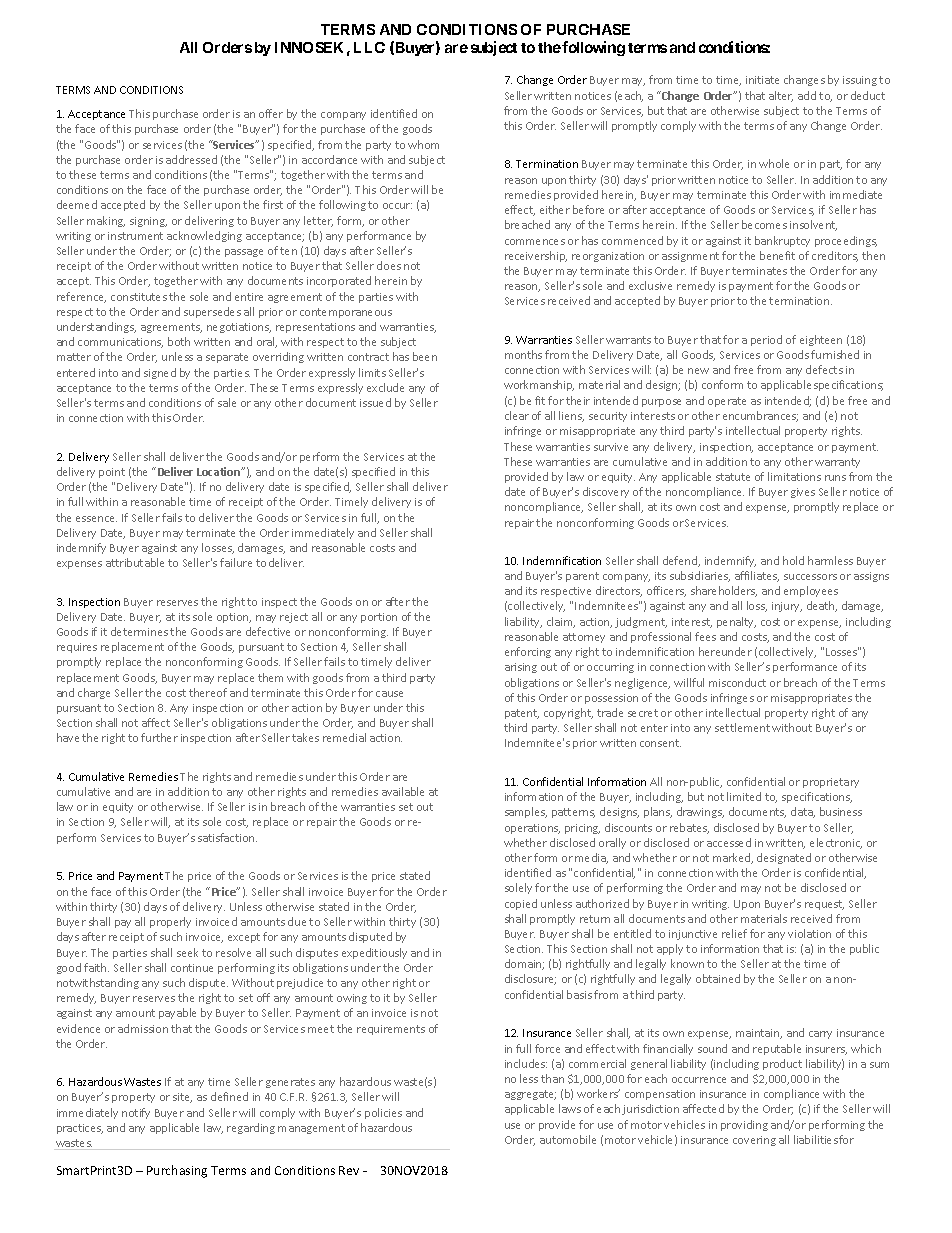  What do you see at coordinates (159, 737) in the screenshot?
I see `further` at bounding box center [159, 737].
